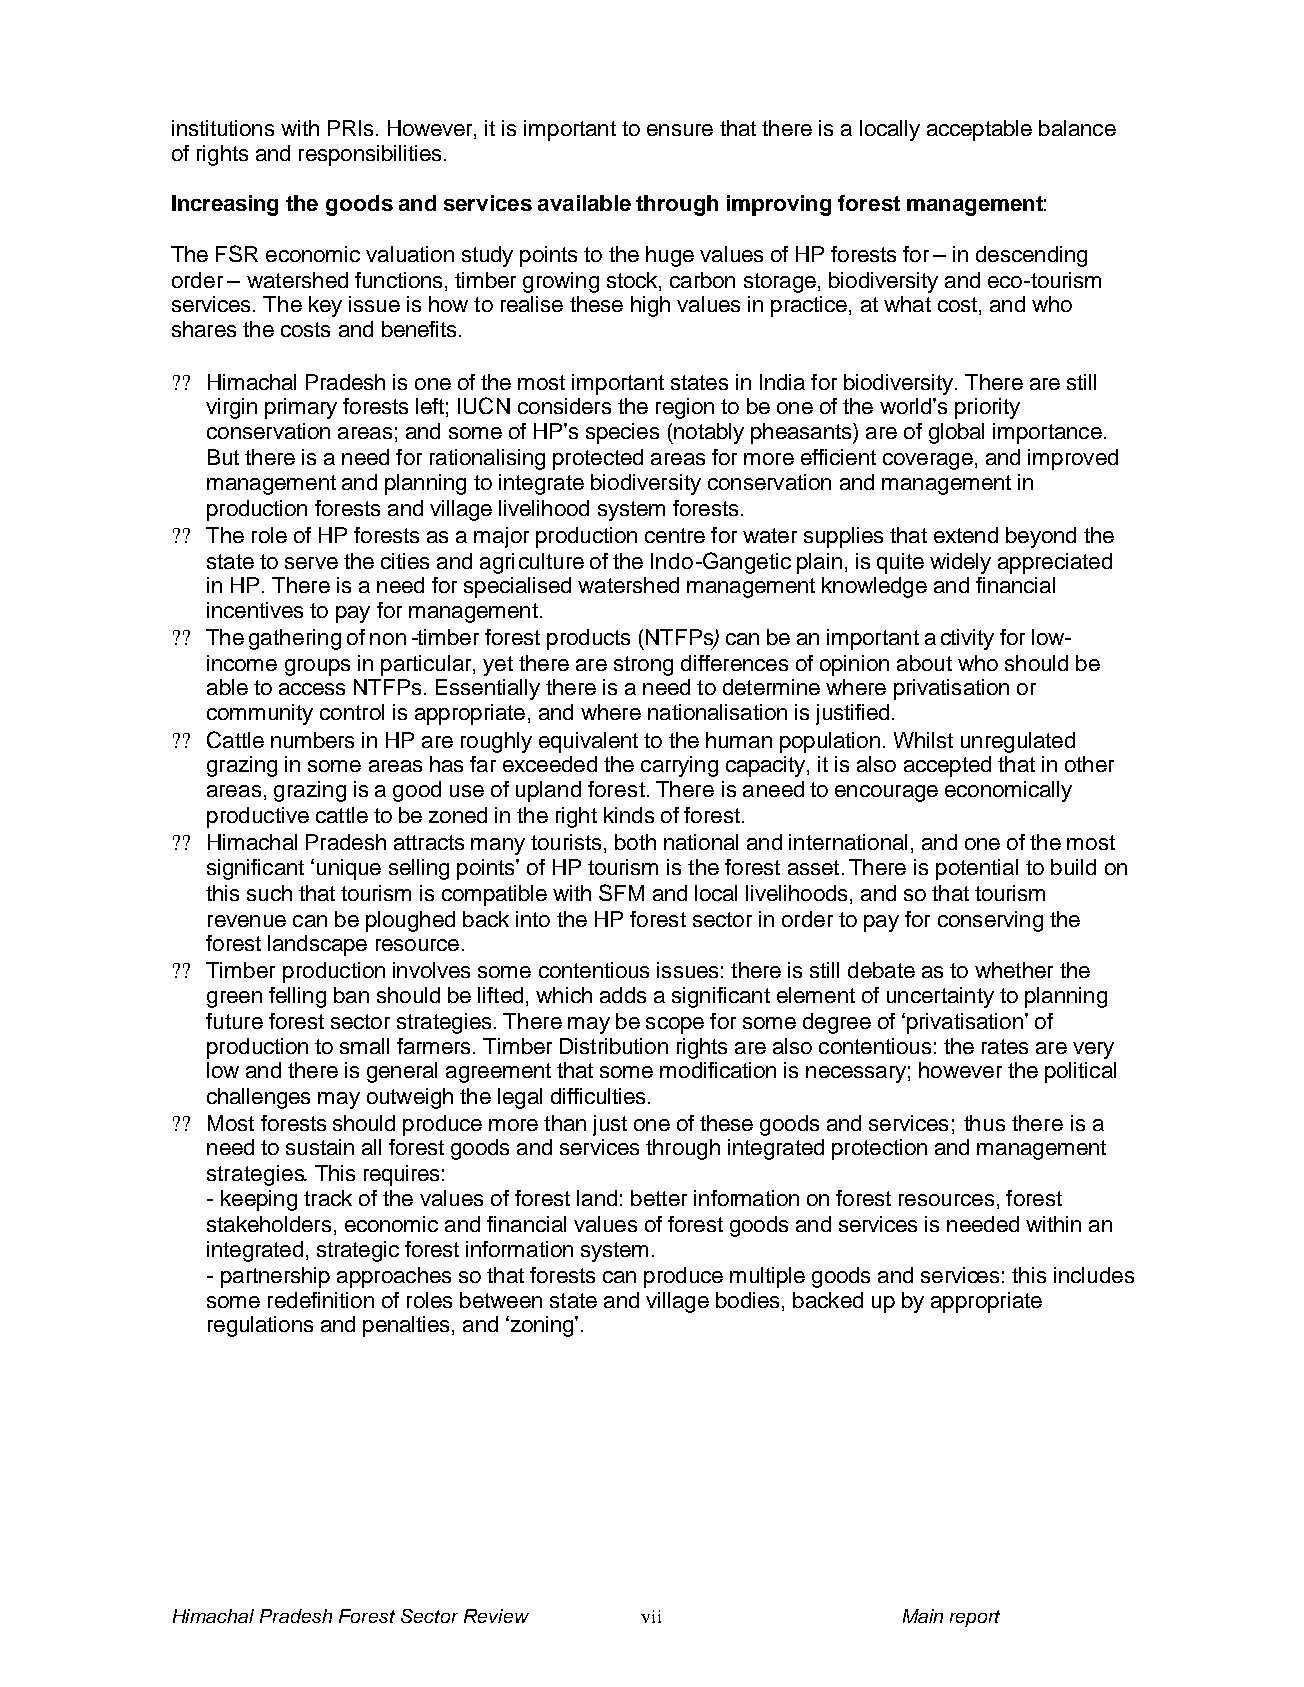 The image size is (1304, 1687). What do you see at coordinates (680, 130) in the page?
I see `ensure` at bounding box center [680, 130].
